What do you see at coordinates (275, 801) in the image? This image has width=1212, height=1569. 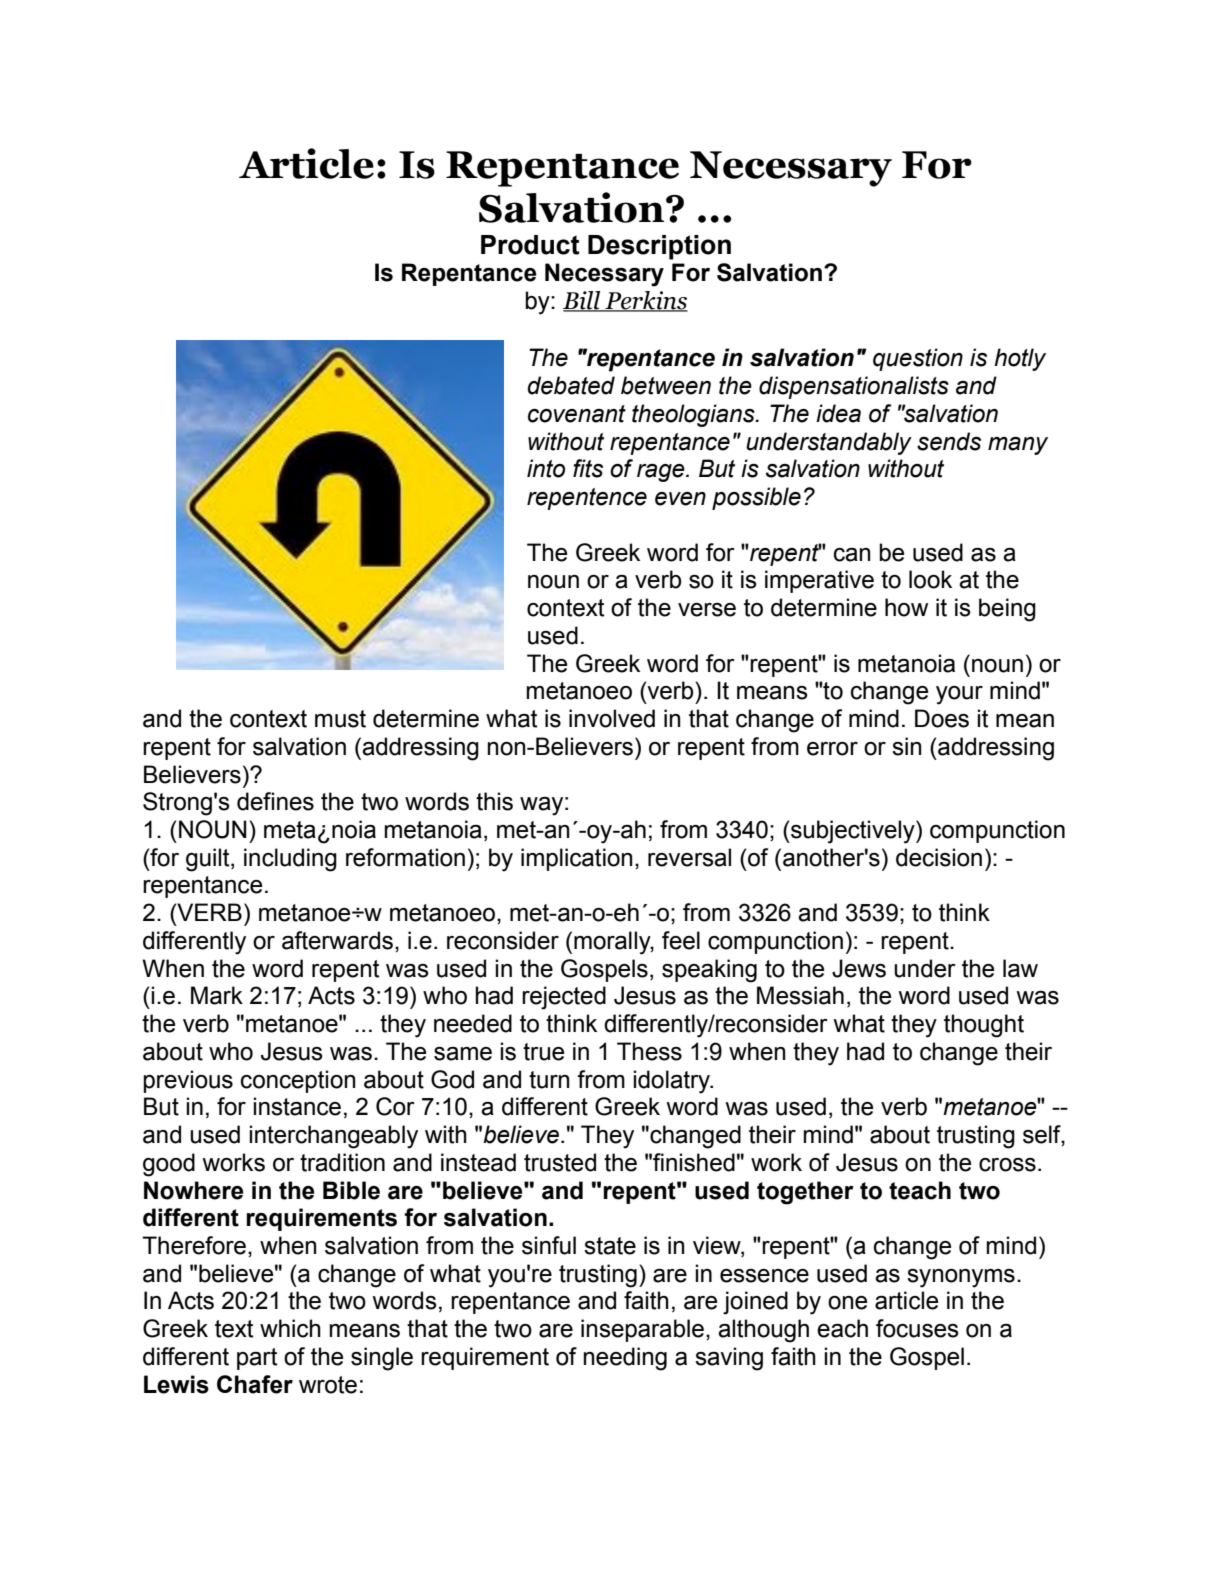 I see `defines` at bounding box center [275, 801].
